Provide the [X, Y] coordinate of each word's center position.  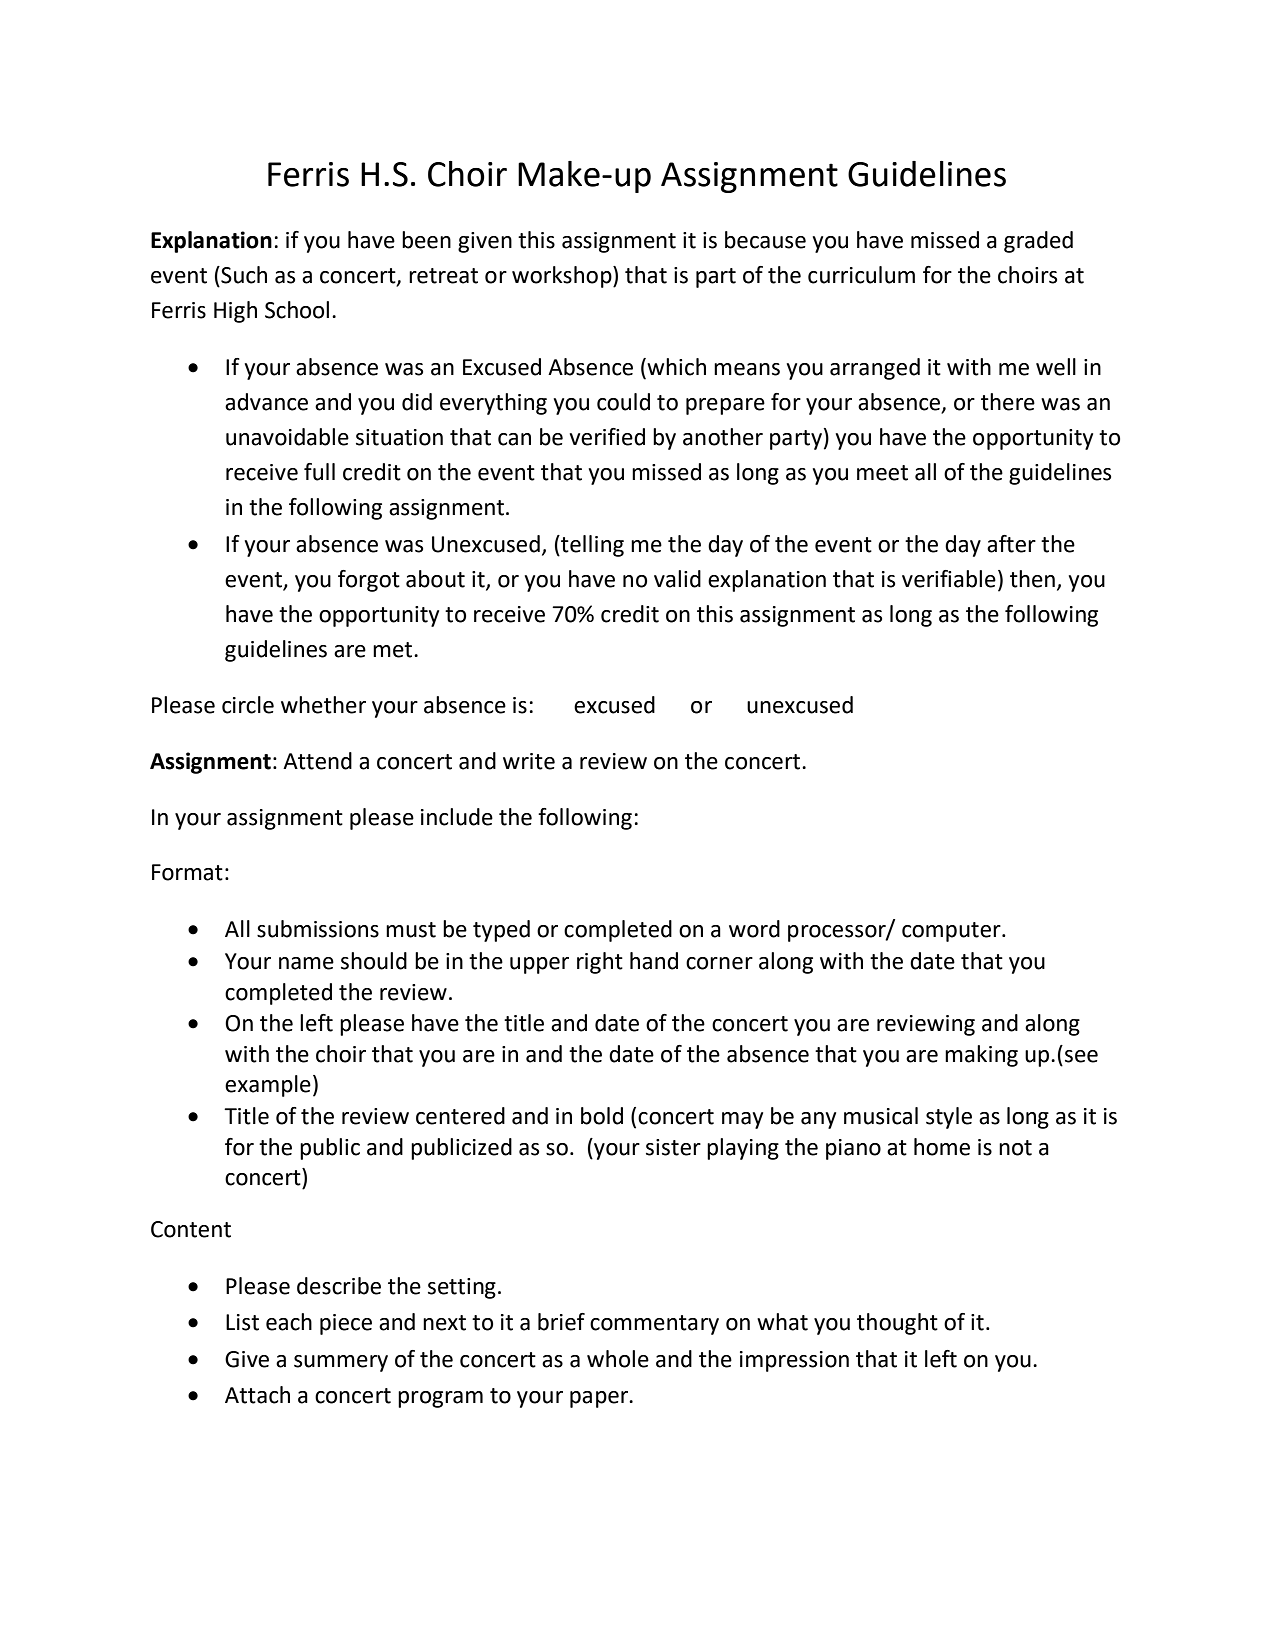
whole [618, 1359]
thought [897, 1324]
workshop [563, 277]
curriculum [861, 275]
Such [243, 275]
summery [341, 1363]
